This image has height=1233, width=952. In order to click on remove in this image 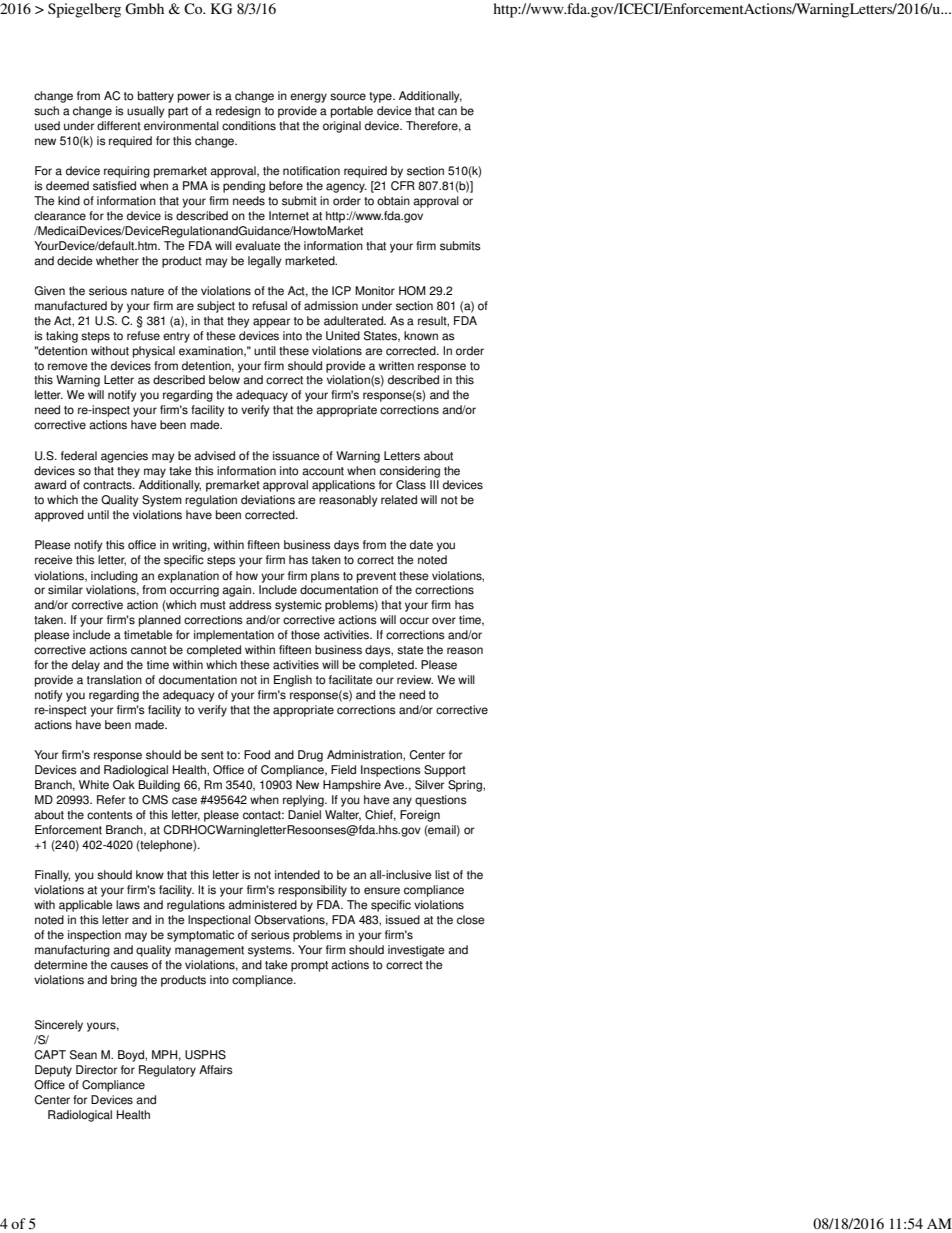, I will do `click(68, 367)`.
